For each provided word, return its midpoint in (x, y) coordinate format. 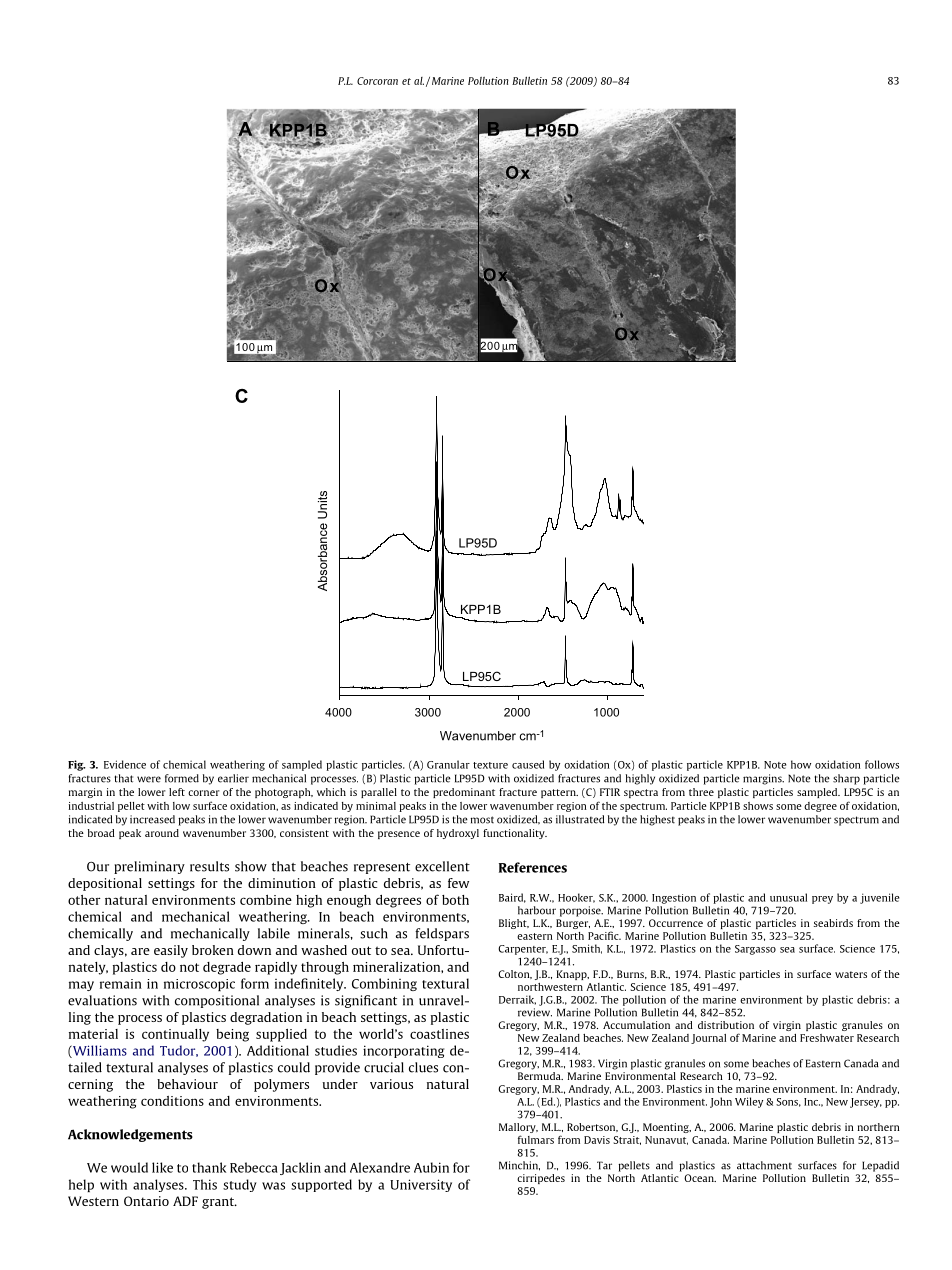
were (149, 779)
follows (882, 764)
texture (490, 765)
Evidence (125, 764)
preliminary (149, 867)
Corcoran (377, 81)
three (701, 792)
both (455, 900)
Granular (448, 764)
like (162, 1167)
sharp (846, 779)
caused (528, 764)
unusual (788, 897)
